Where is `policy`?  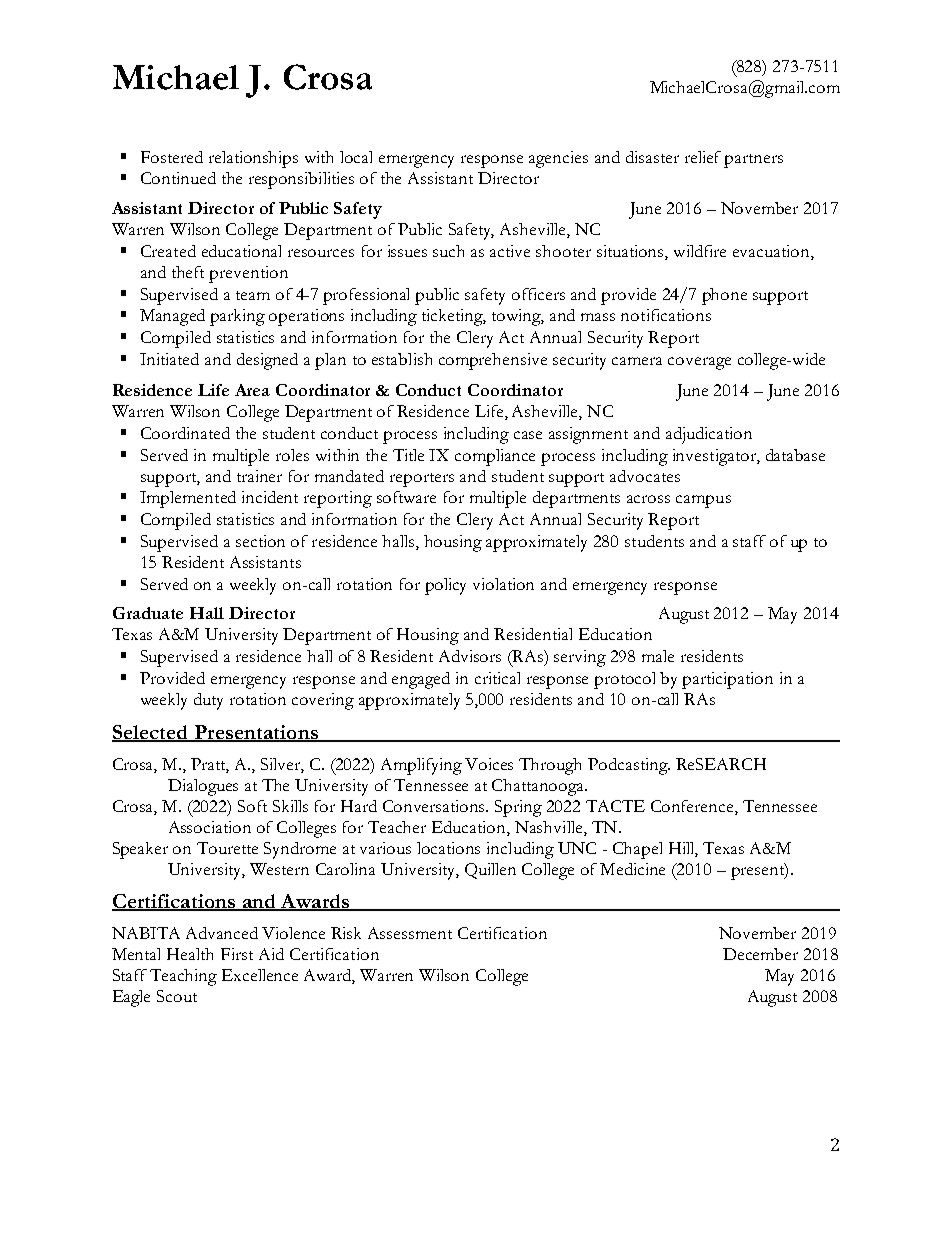
policy is located at coordinates (445, 586).
